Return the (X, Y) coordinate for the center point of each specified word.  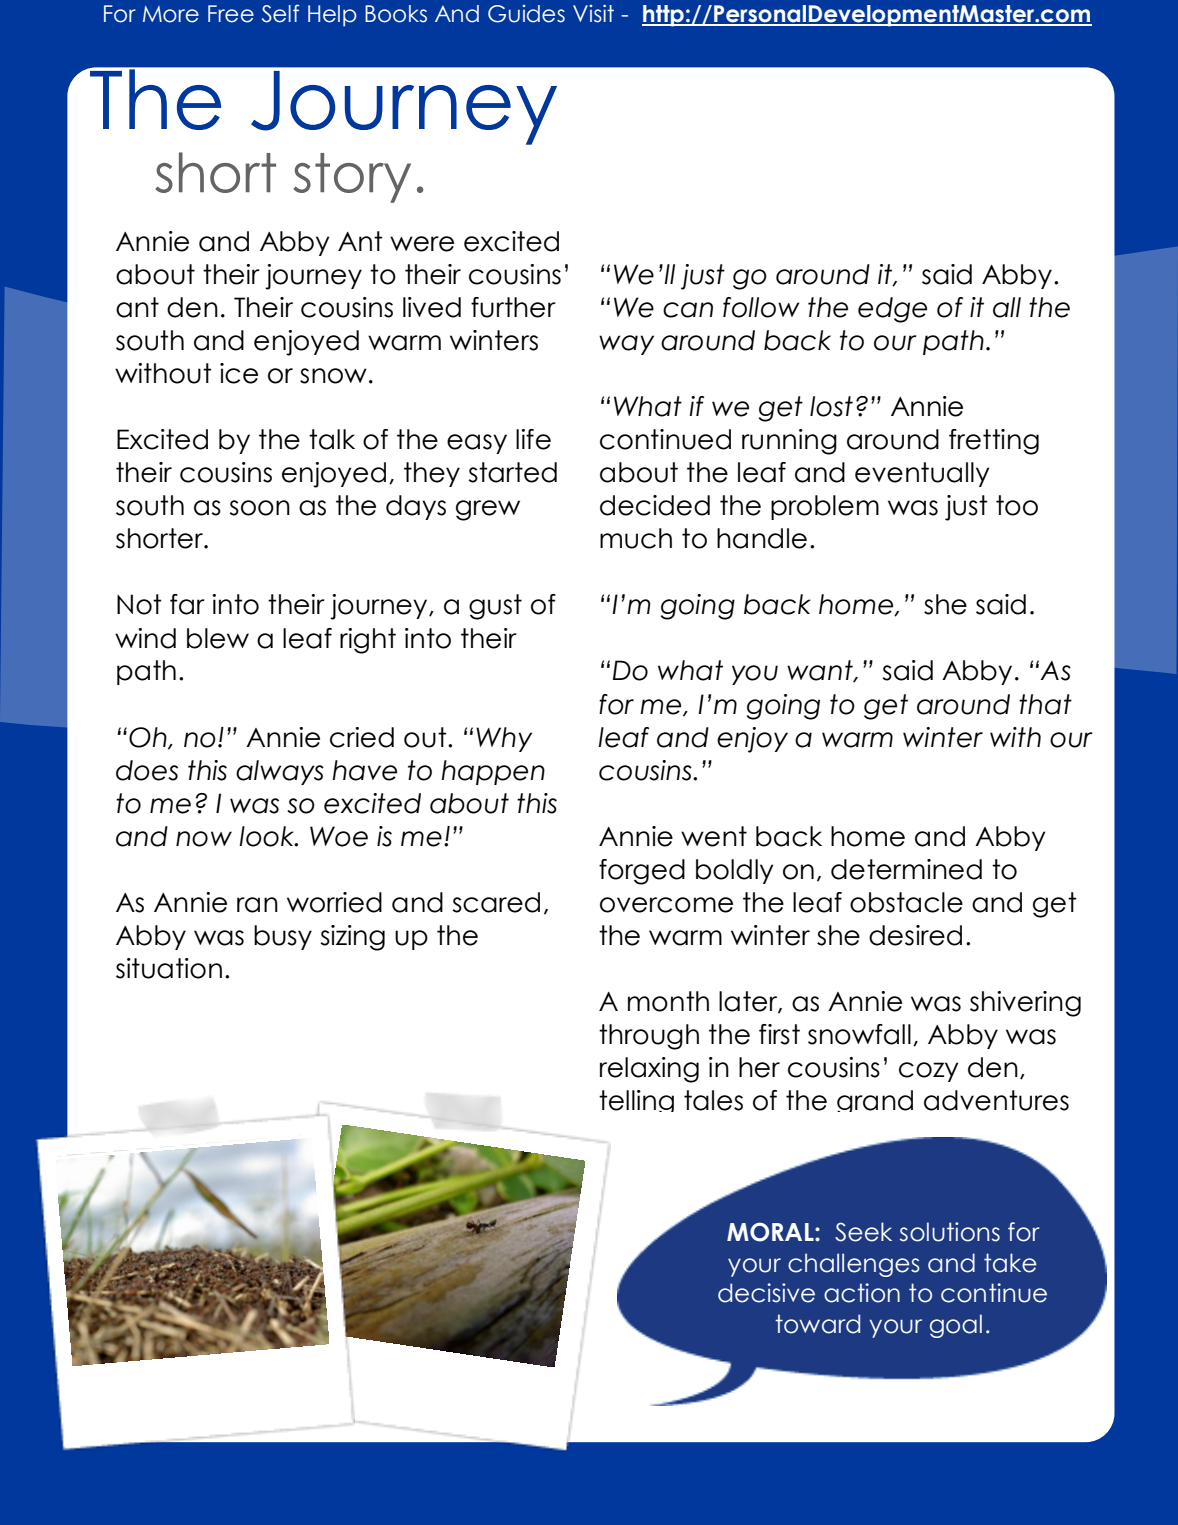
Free (231, 14)
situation (169, 968)
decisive (766, 1293)
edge (892, 310)
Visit (593, 14)
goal (956, 1326)
